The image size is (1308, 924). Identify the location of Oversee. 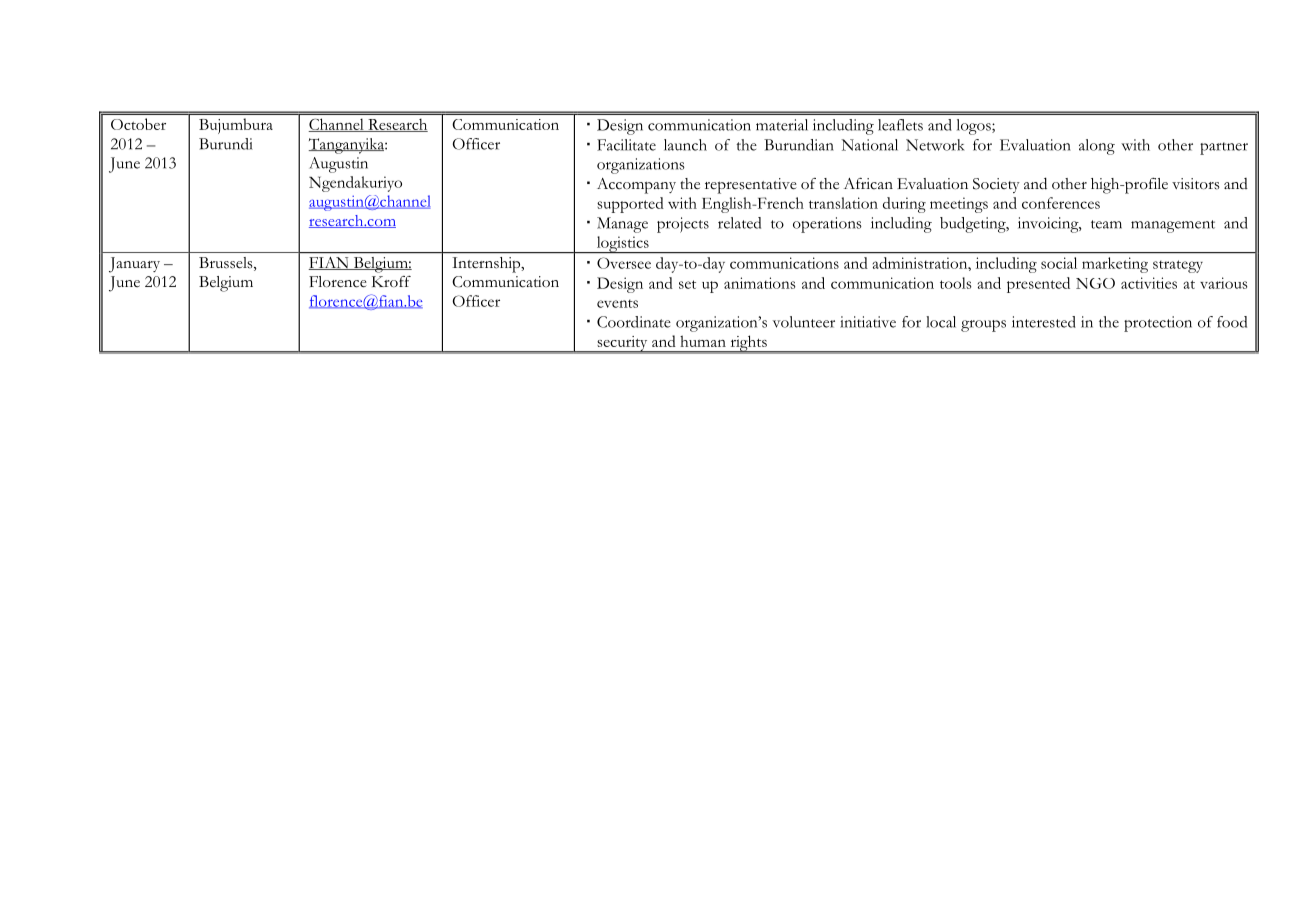
(624, 263).
